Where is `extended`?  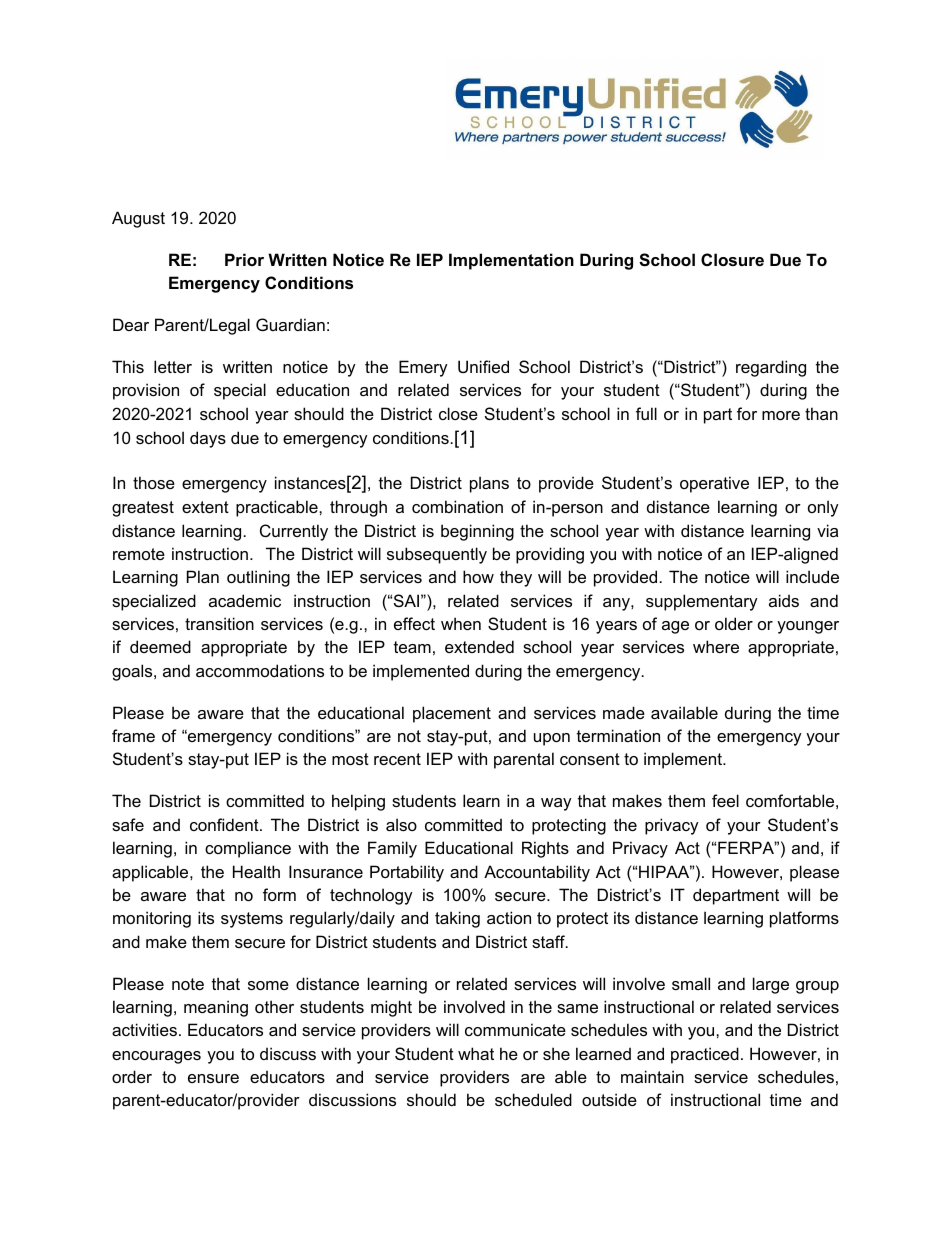 extended is located at coordinates (479, 646).
